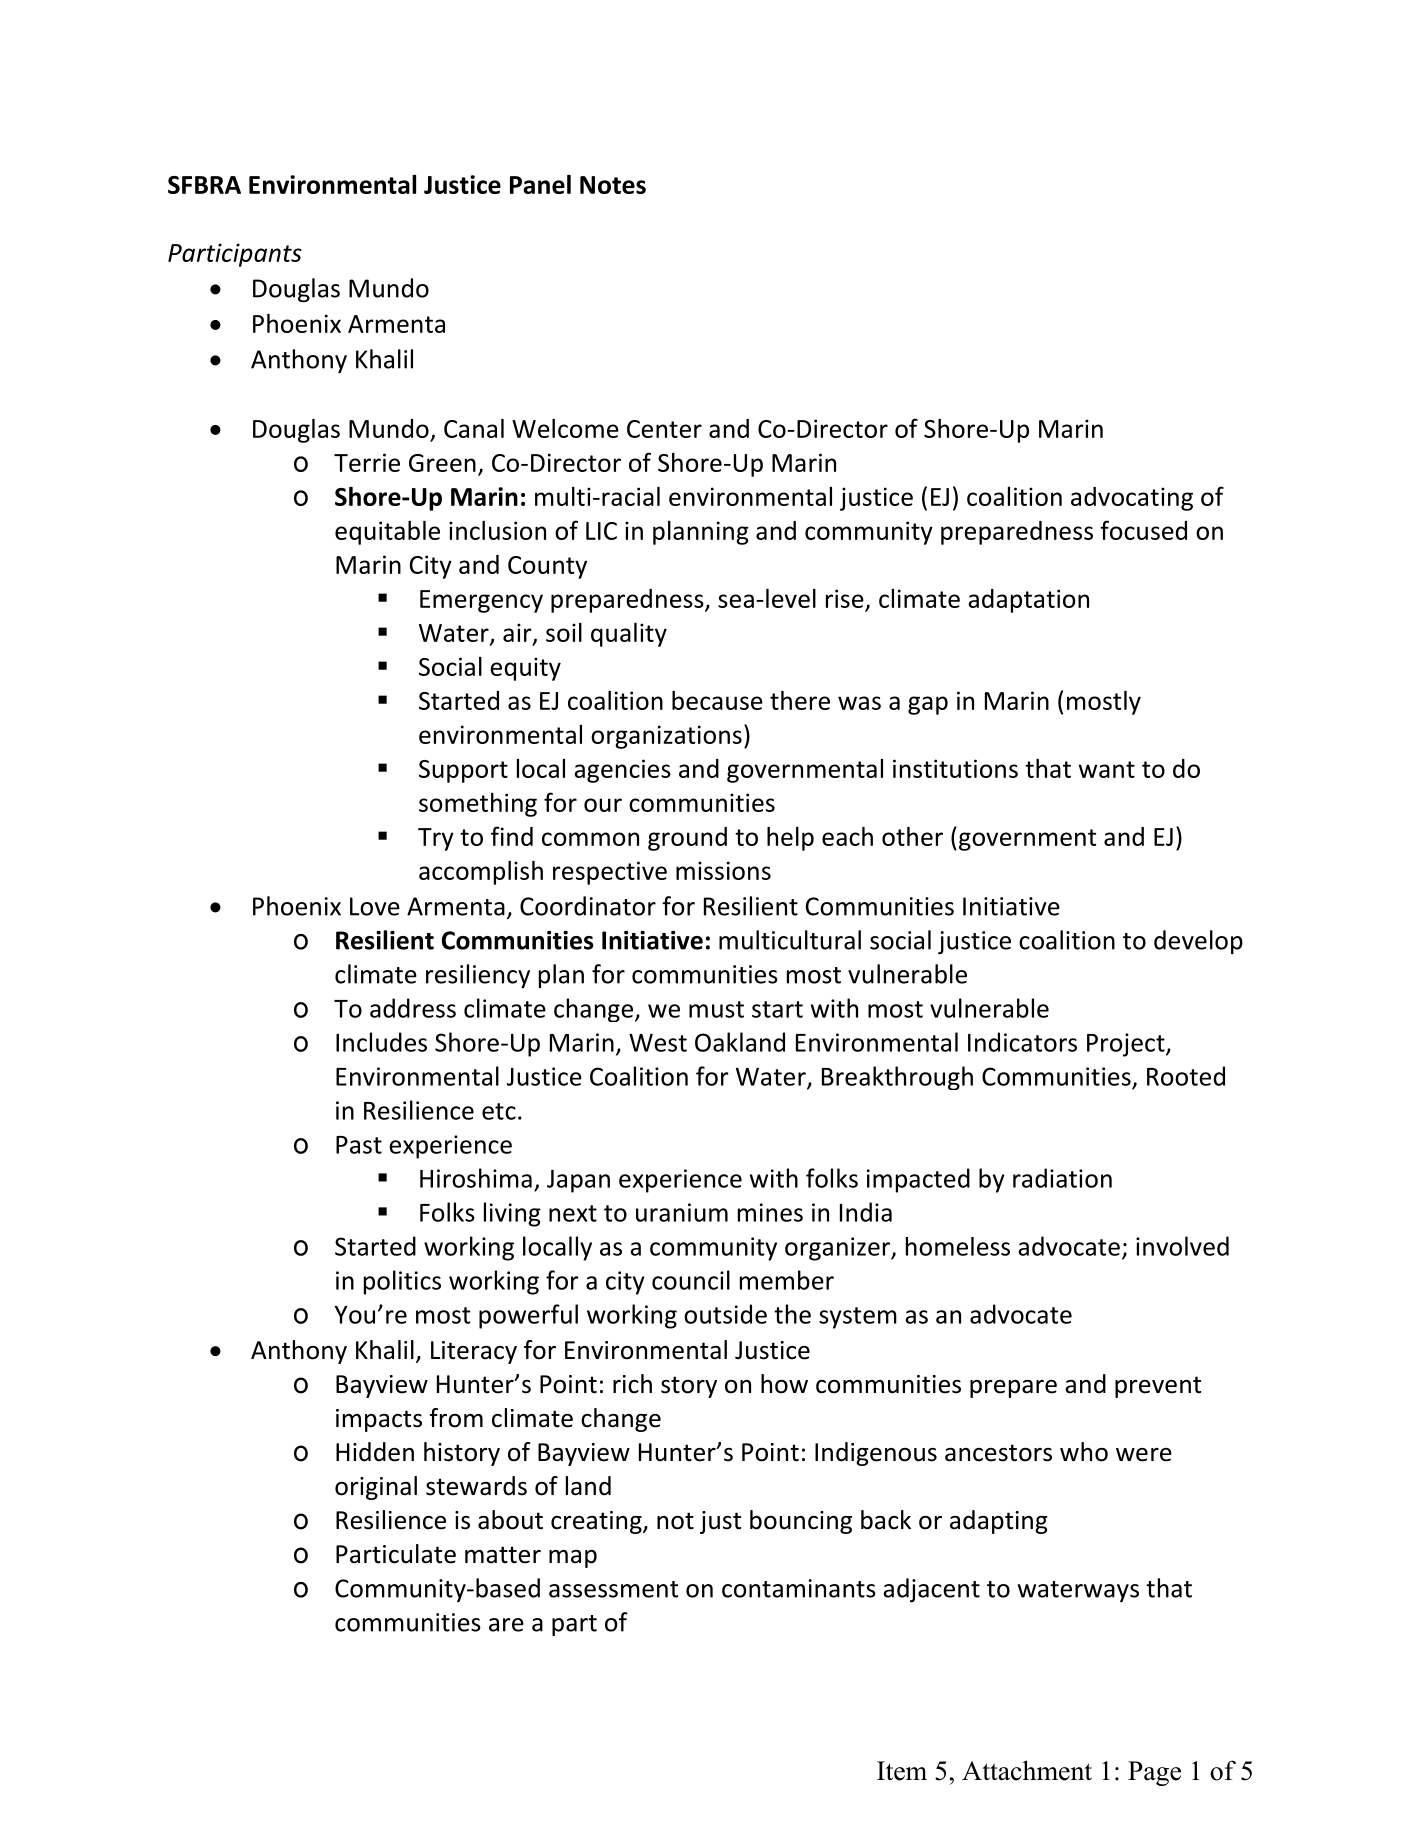 Image resolution: width=1421 pixels, height=1839 pixels. I want to click on Project, so click(1127, 1045).
